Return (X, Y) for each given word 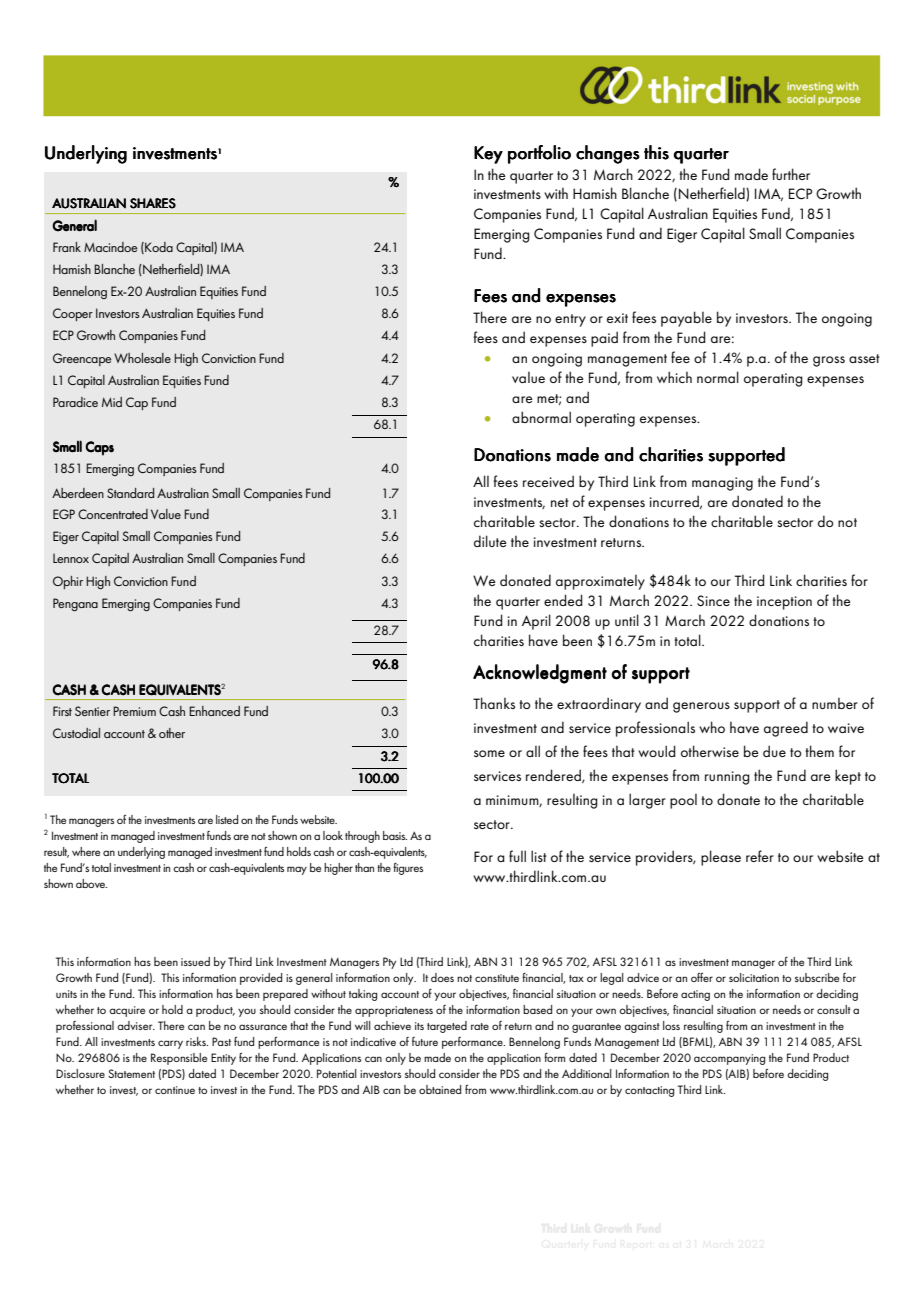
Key (488, 155)
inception (784, 603)
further (791, 174)
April (536, 622)
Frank (67, 247)
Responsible (179, 1059)
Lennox (71, 558)
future (425, 1041)
